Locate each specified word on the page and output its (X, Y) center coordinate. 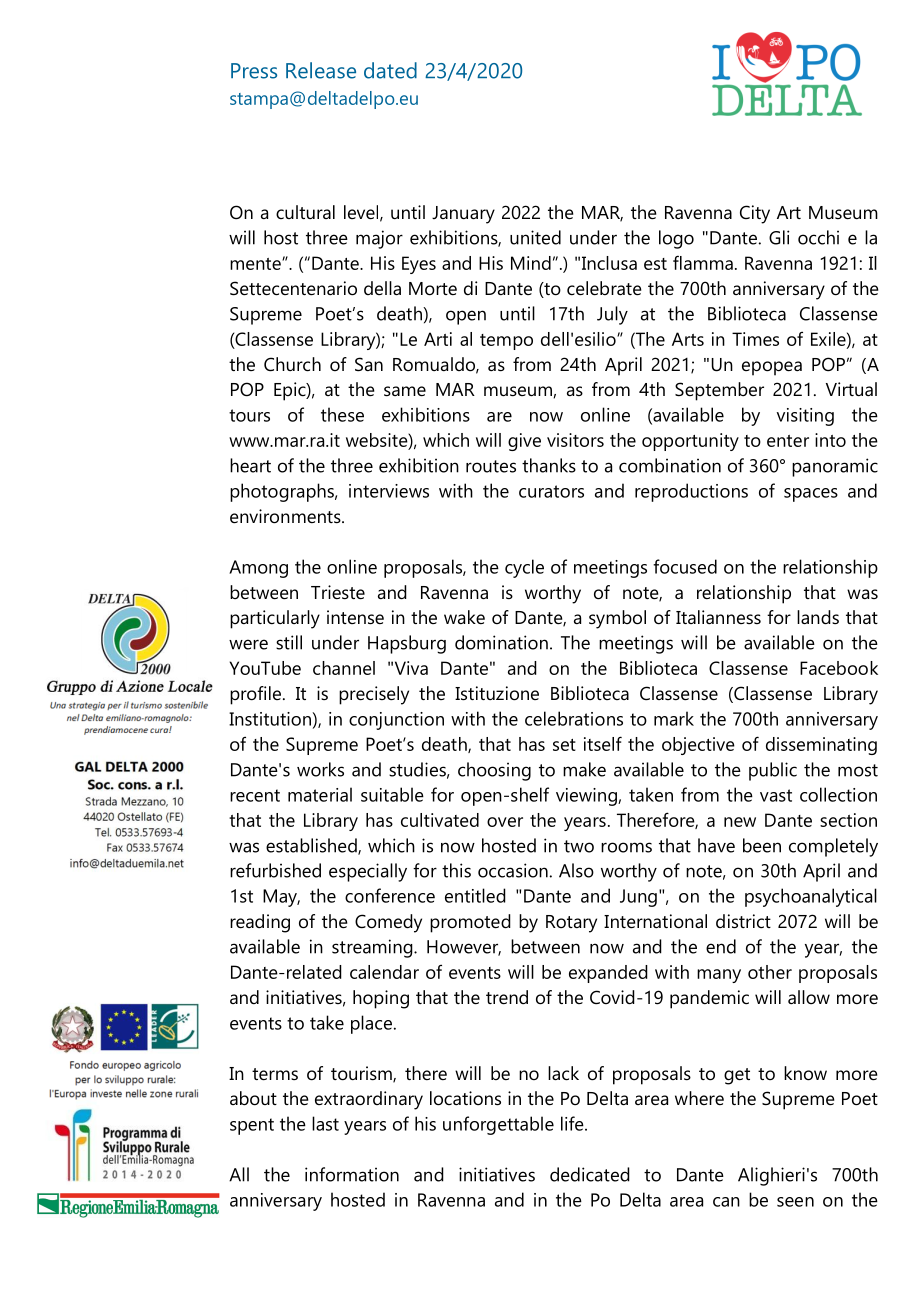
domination (501, 642)
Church (292, 364)
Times (755, 339)
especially (368, 872)
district (743, 921)
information (352, 1174)
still (289, 642)
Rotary (571, 924)
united (535, 237)
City (755, 214)
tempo (506, 342)
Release (321, 70)
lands (818, 617)
